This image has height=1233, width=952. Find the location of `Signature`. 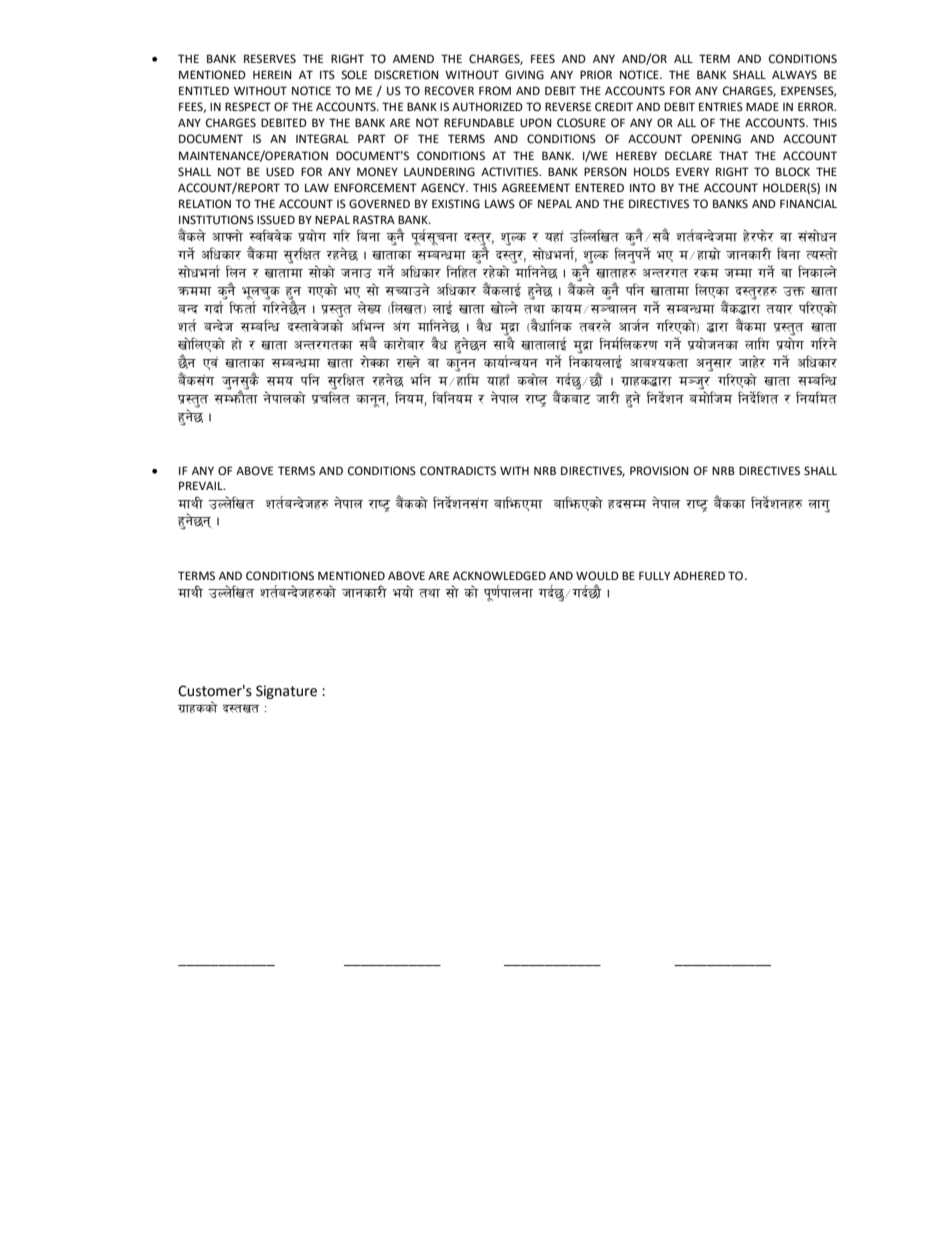

Signature is located at coordinates (286, 692).
